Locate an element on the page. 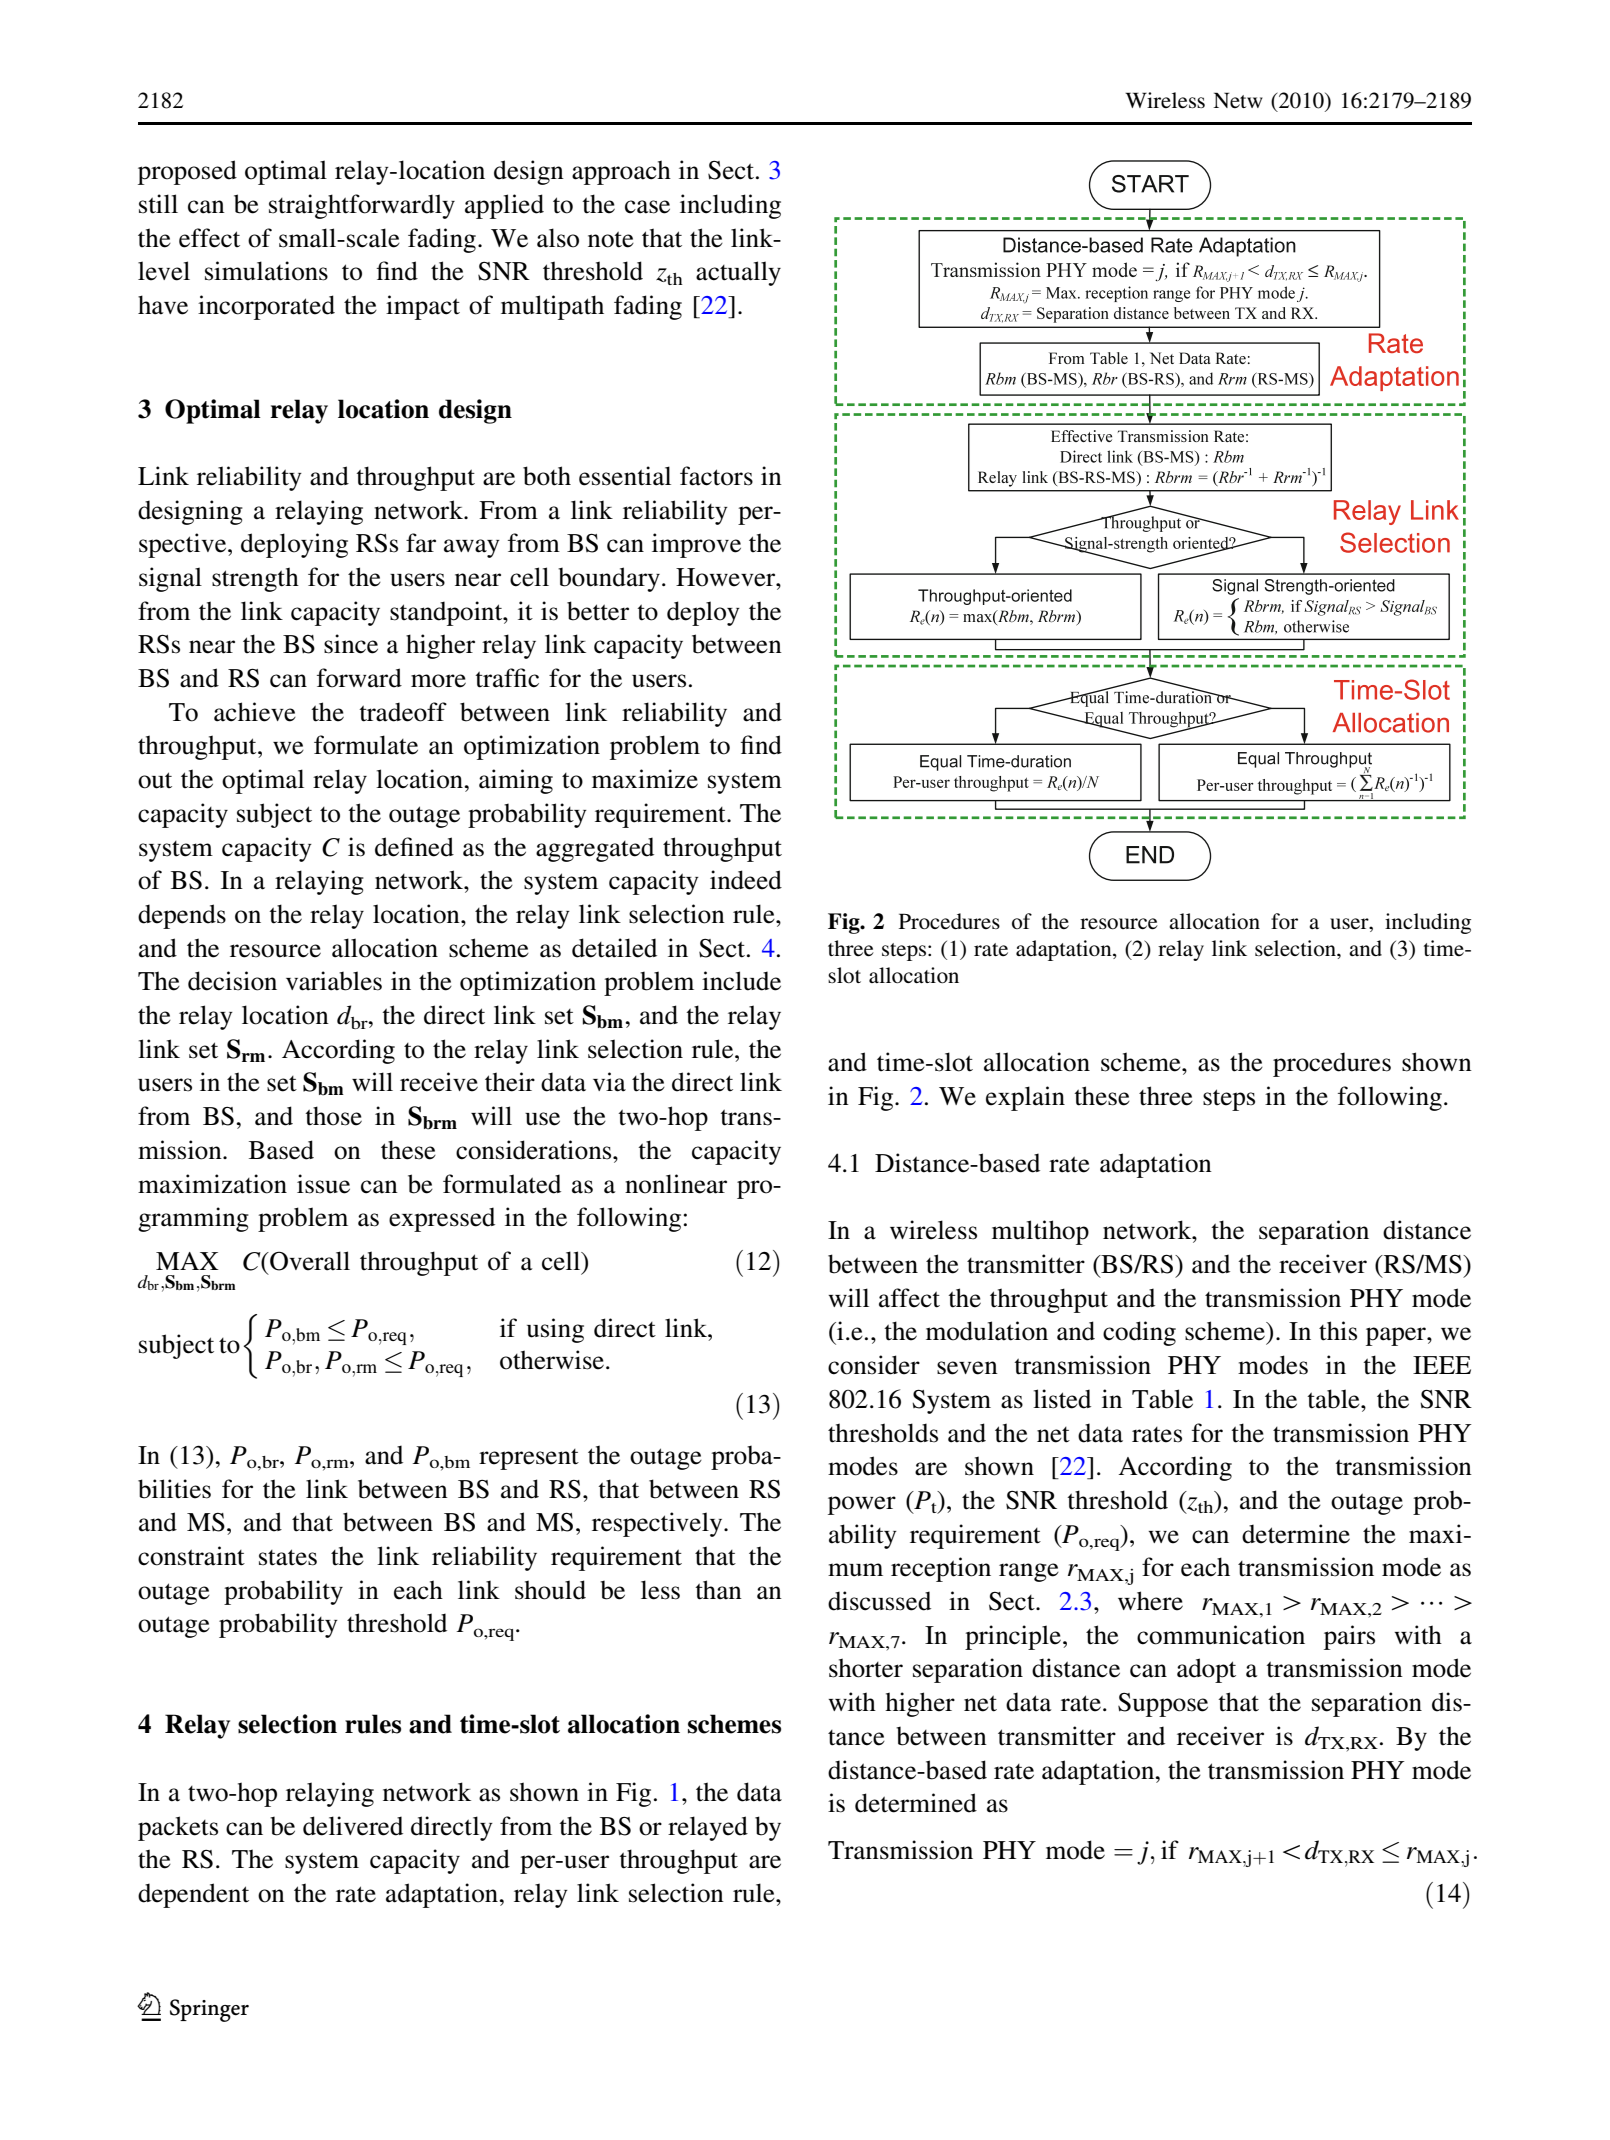  explain is located at coordinates (1025, 1098).
